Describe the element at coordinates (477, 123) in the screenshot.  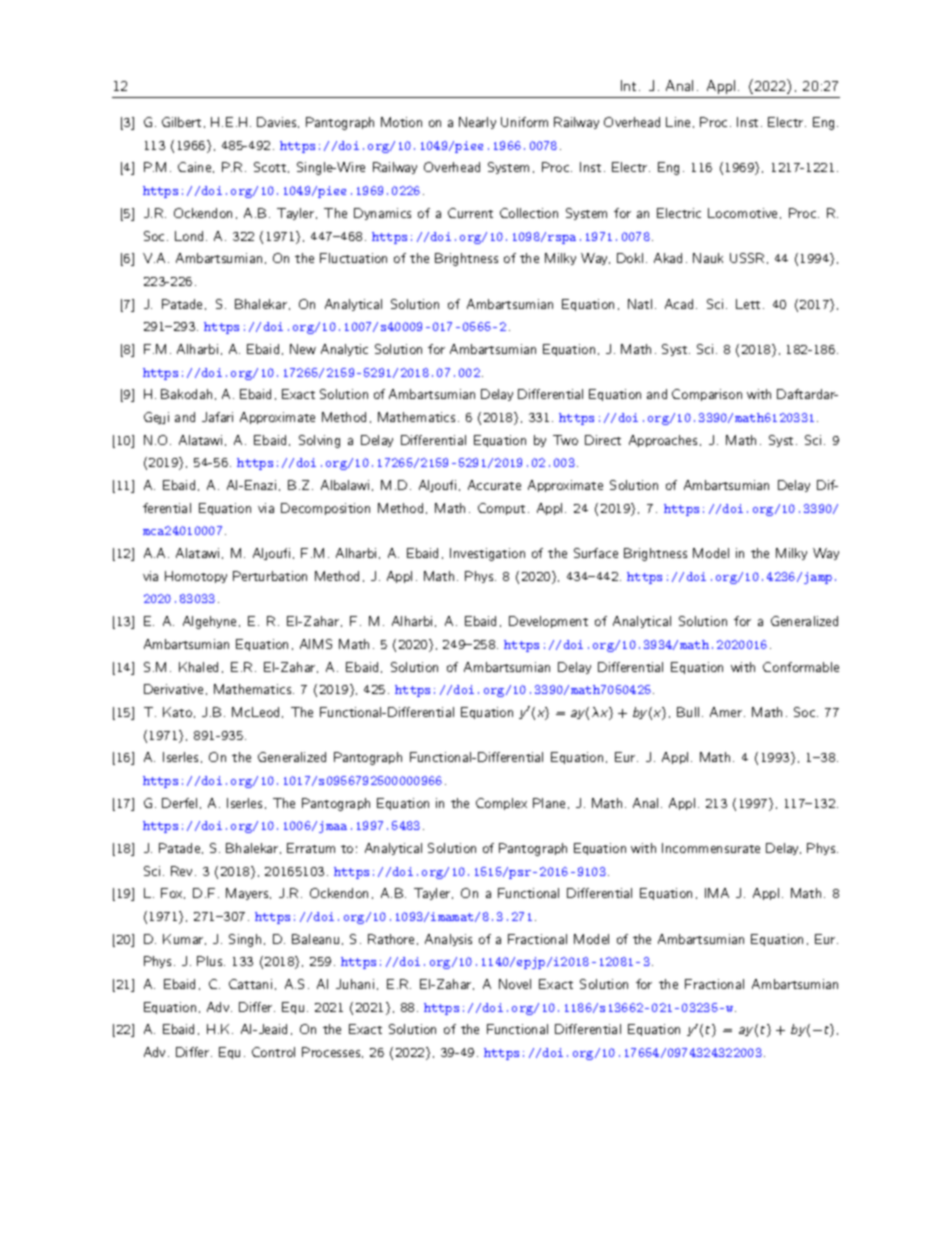
I see `Nearly` at that location.
